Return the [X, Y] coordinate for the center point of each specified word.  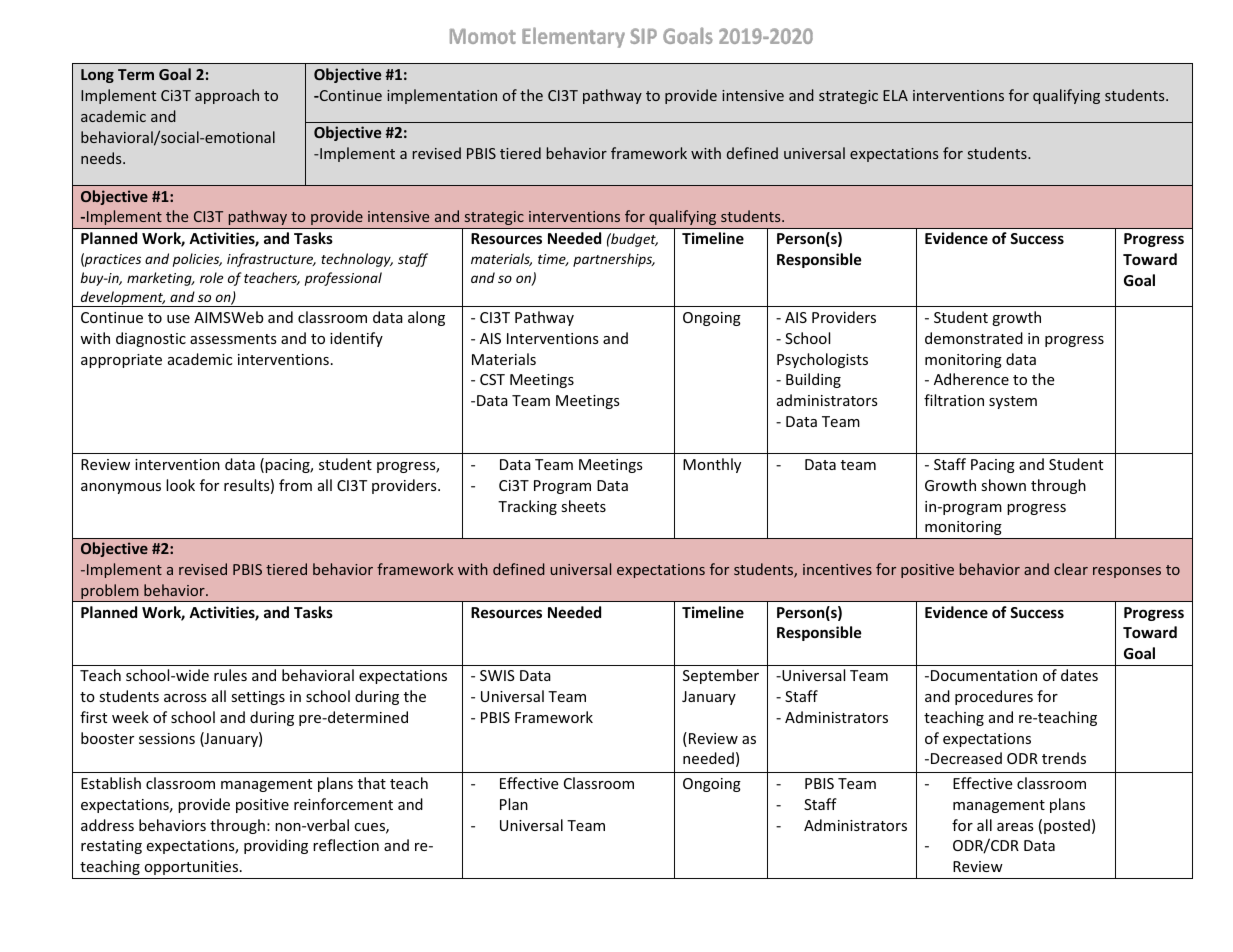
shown [1003, 485]
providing [276, 846]
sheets [583, 506]
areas [1015, 827]
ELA [895, 95]
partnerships [614, 260]
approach [227, 96]
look [180, 485]
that [372, 783]
